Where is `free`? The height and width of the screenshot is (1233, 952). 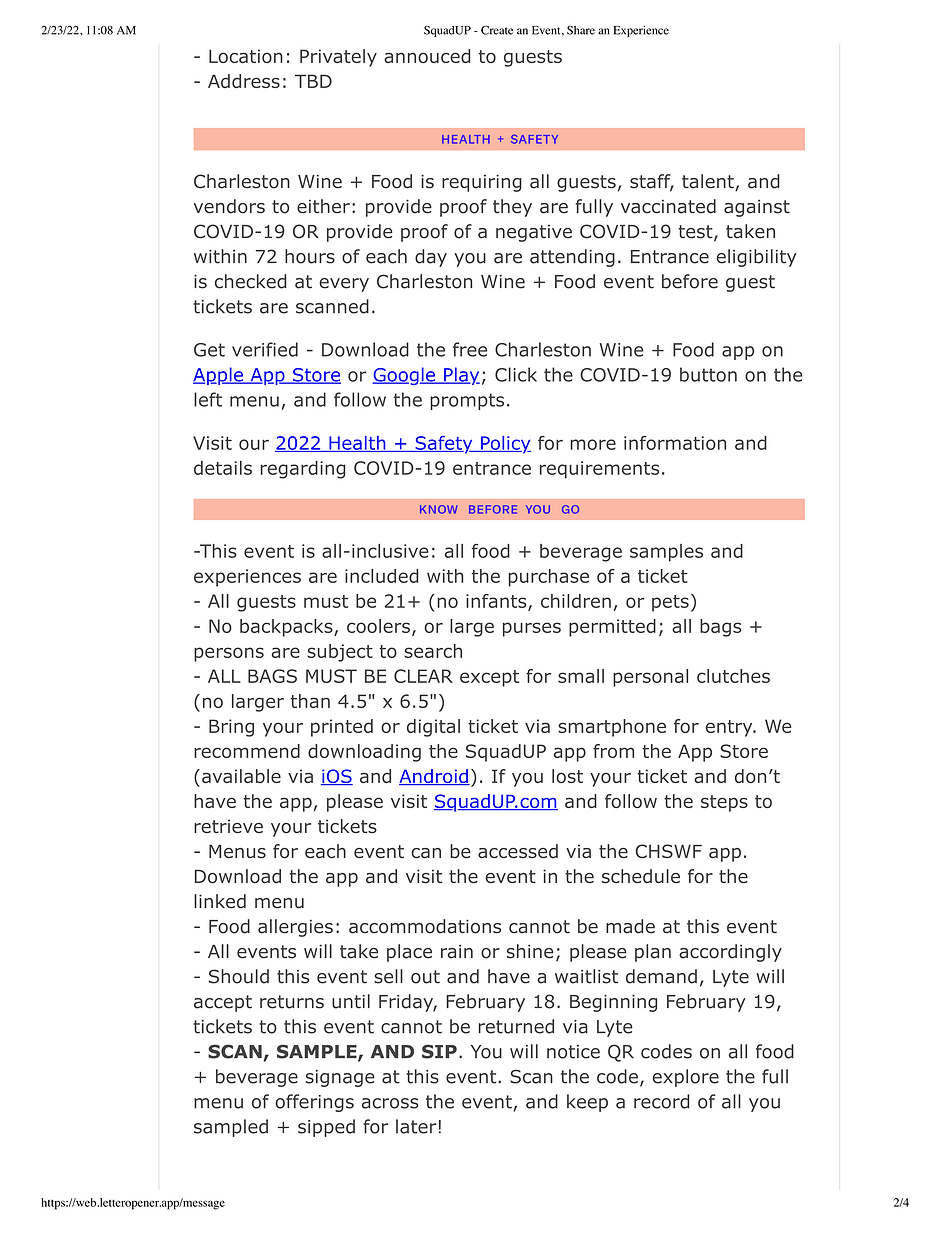 free is located at coordinates (470, 349).
